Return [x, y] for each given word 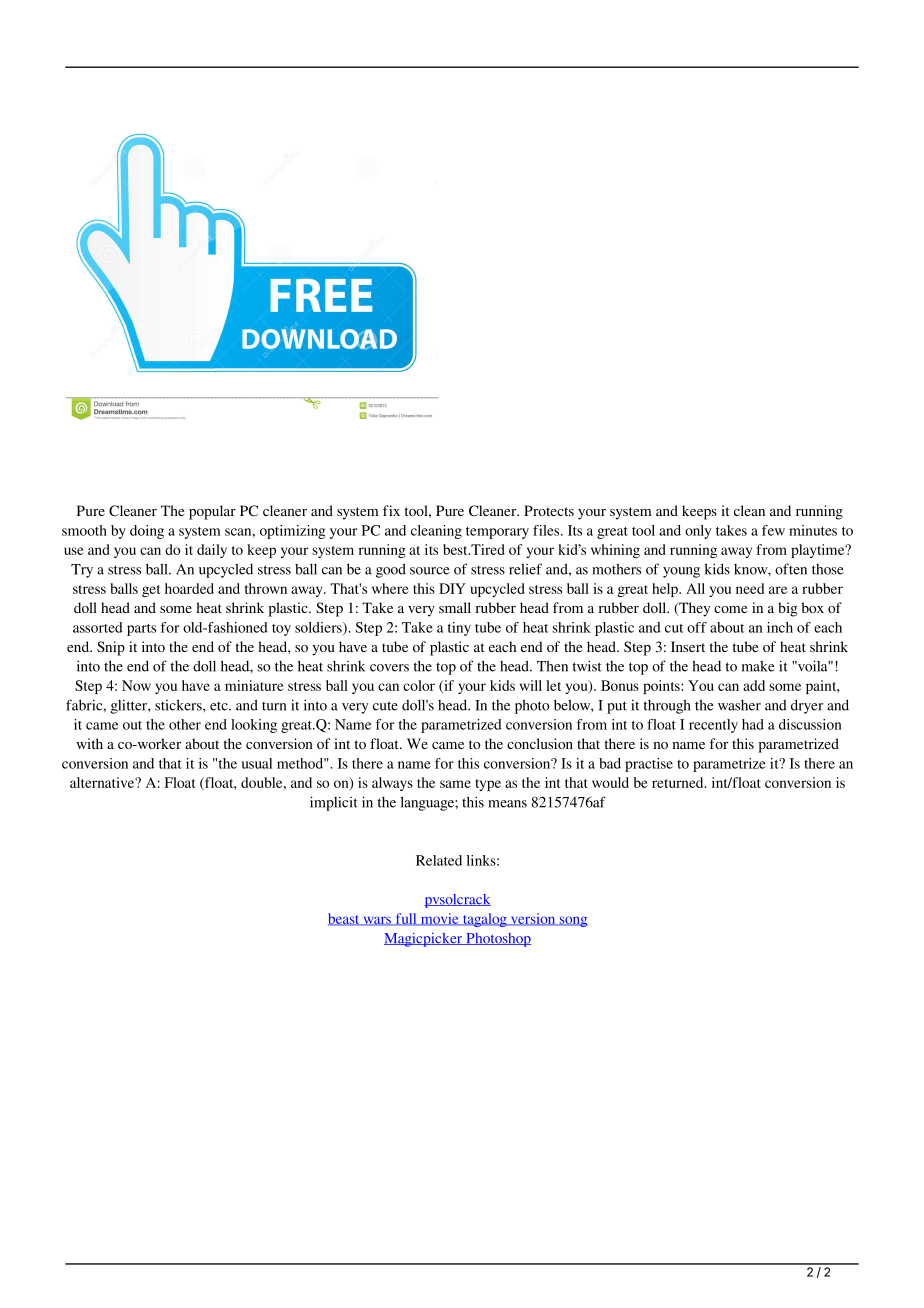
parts [141, 630]
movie [439, 919]
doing [147, 532]
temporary [497, 533]
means [507, 804]
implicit [334, 803]
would [610, 782]
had [753, 724]
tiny [459, 629]
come [730, 609]
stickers [179, 705]
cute [385, 706]
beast [345, 919]
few [773, 530]
